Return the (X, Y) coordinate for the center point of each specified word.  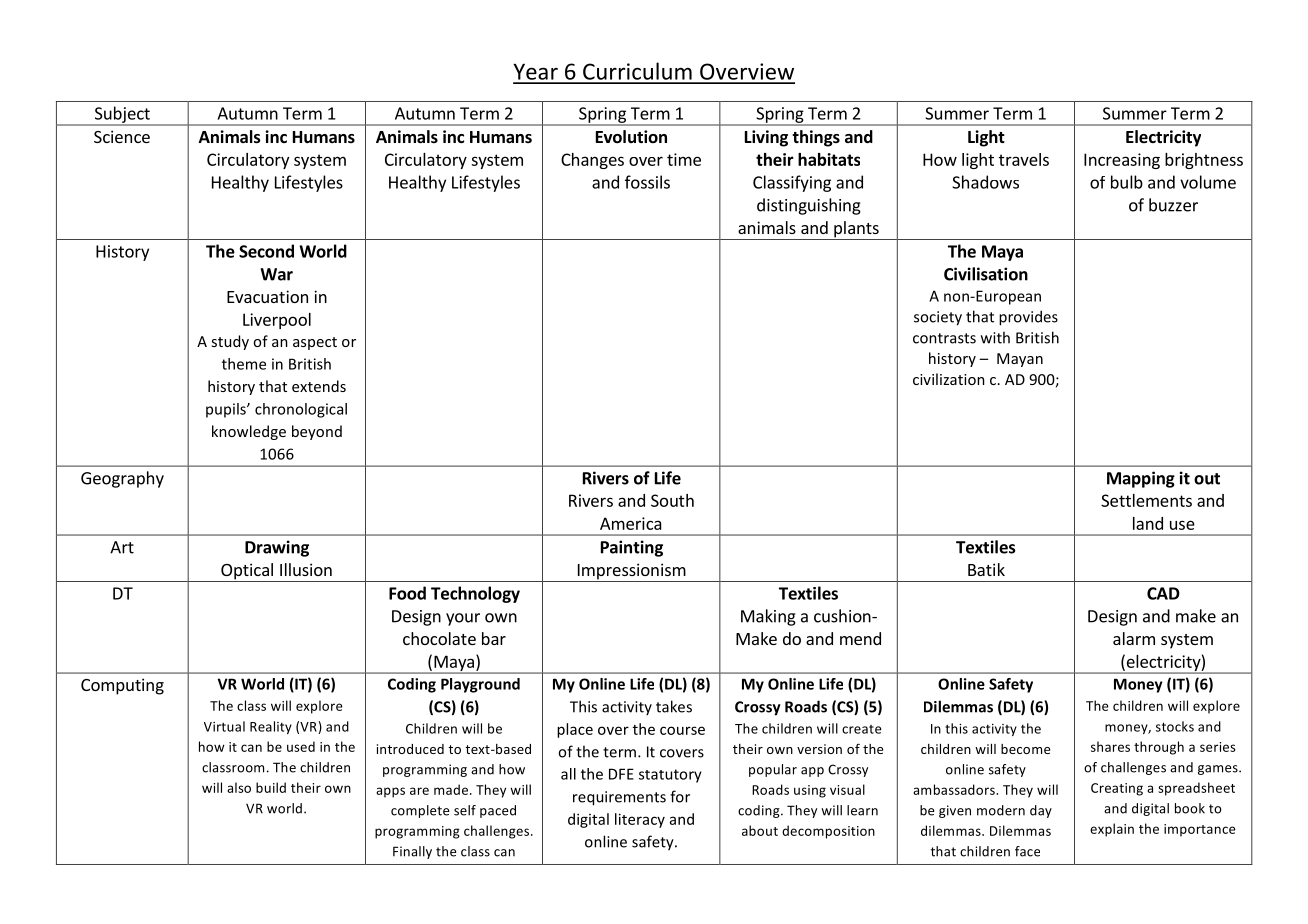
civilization (949, 379)
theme (244, 364)
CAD (1163, 593)
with (995, 337)
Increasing (1122, 161)
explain (1112, 830)
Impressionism (631, 572)
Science (122, 136)
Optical (247, 572)
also (239, 787)
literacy (640, 820)
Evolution (631, 137)
